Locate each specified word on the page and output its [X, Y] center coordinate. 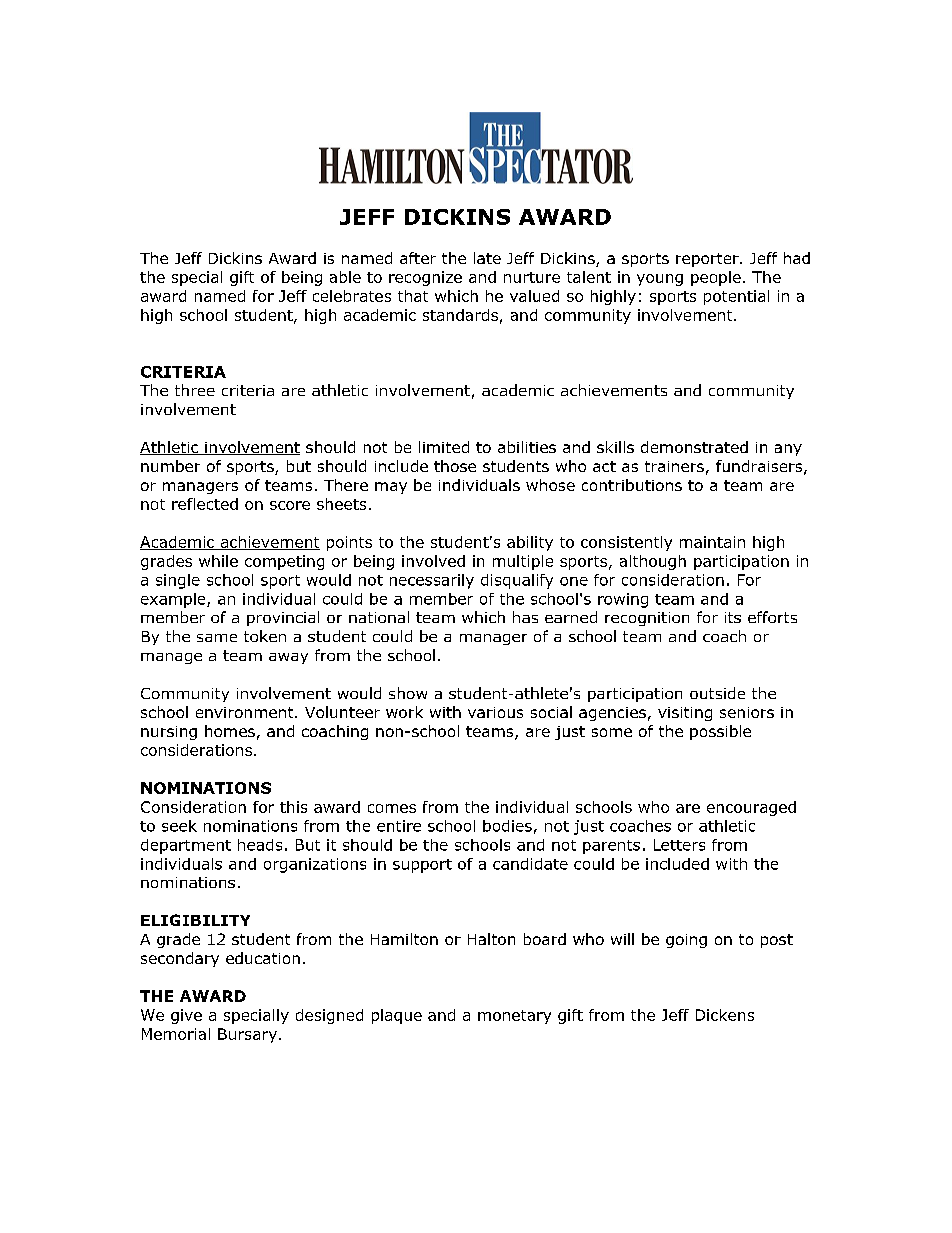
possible [720, 732]
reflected [205, 504]
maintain [712, 542]
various [495, 712]
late [487, 258]
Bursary [247, 1035]
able [345, 277]
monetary [514, 1017]
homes [230, 731]
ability [530, 543]
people [716, 278]
